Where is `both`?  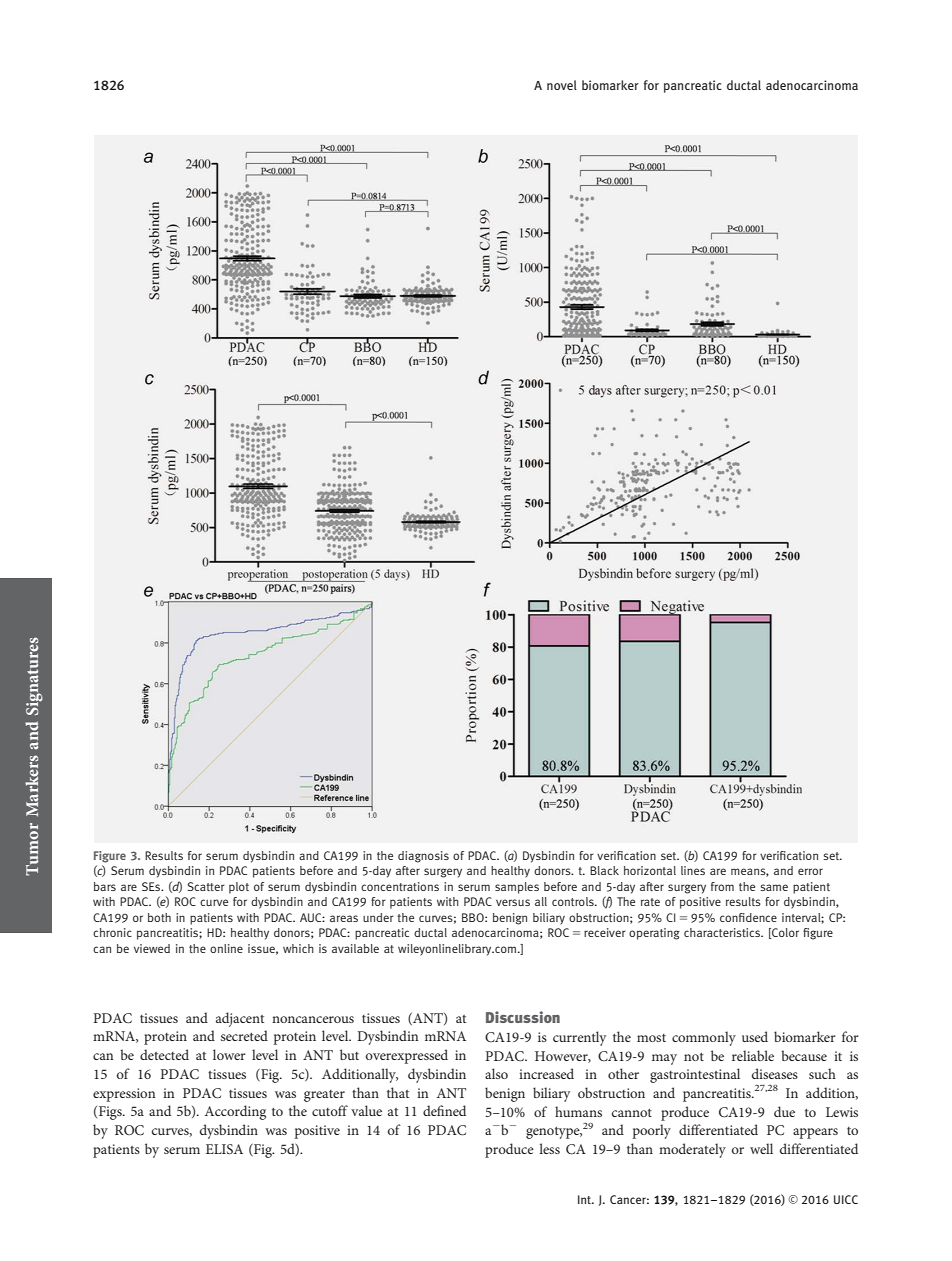 both is located at coordinates (159, 917).
